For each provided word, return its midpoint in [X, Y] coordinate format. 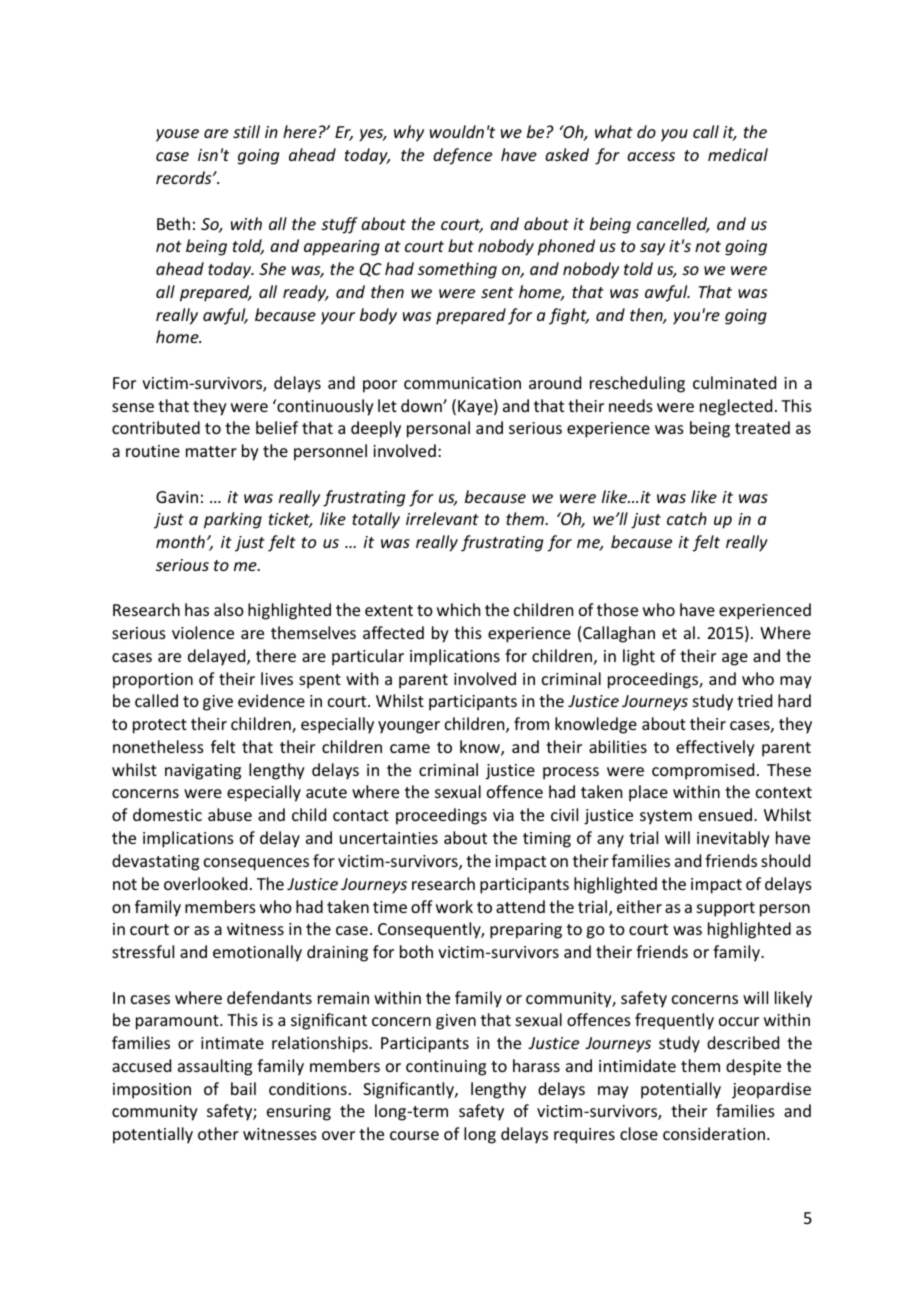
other [218, 1133]
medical [738, 154]
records [185, 177]
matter [211, 451]
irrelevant [442, 518]
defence [462, 156]
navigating [203, 772]
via [503, 815]
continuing [446, 1068]
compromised [703, 771]
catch [687, 518]
